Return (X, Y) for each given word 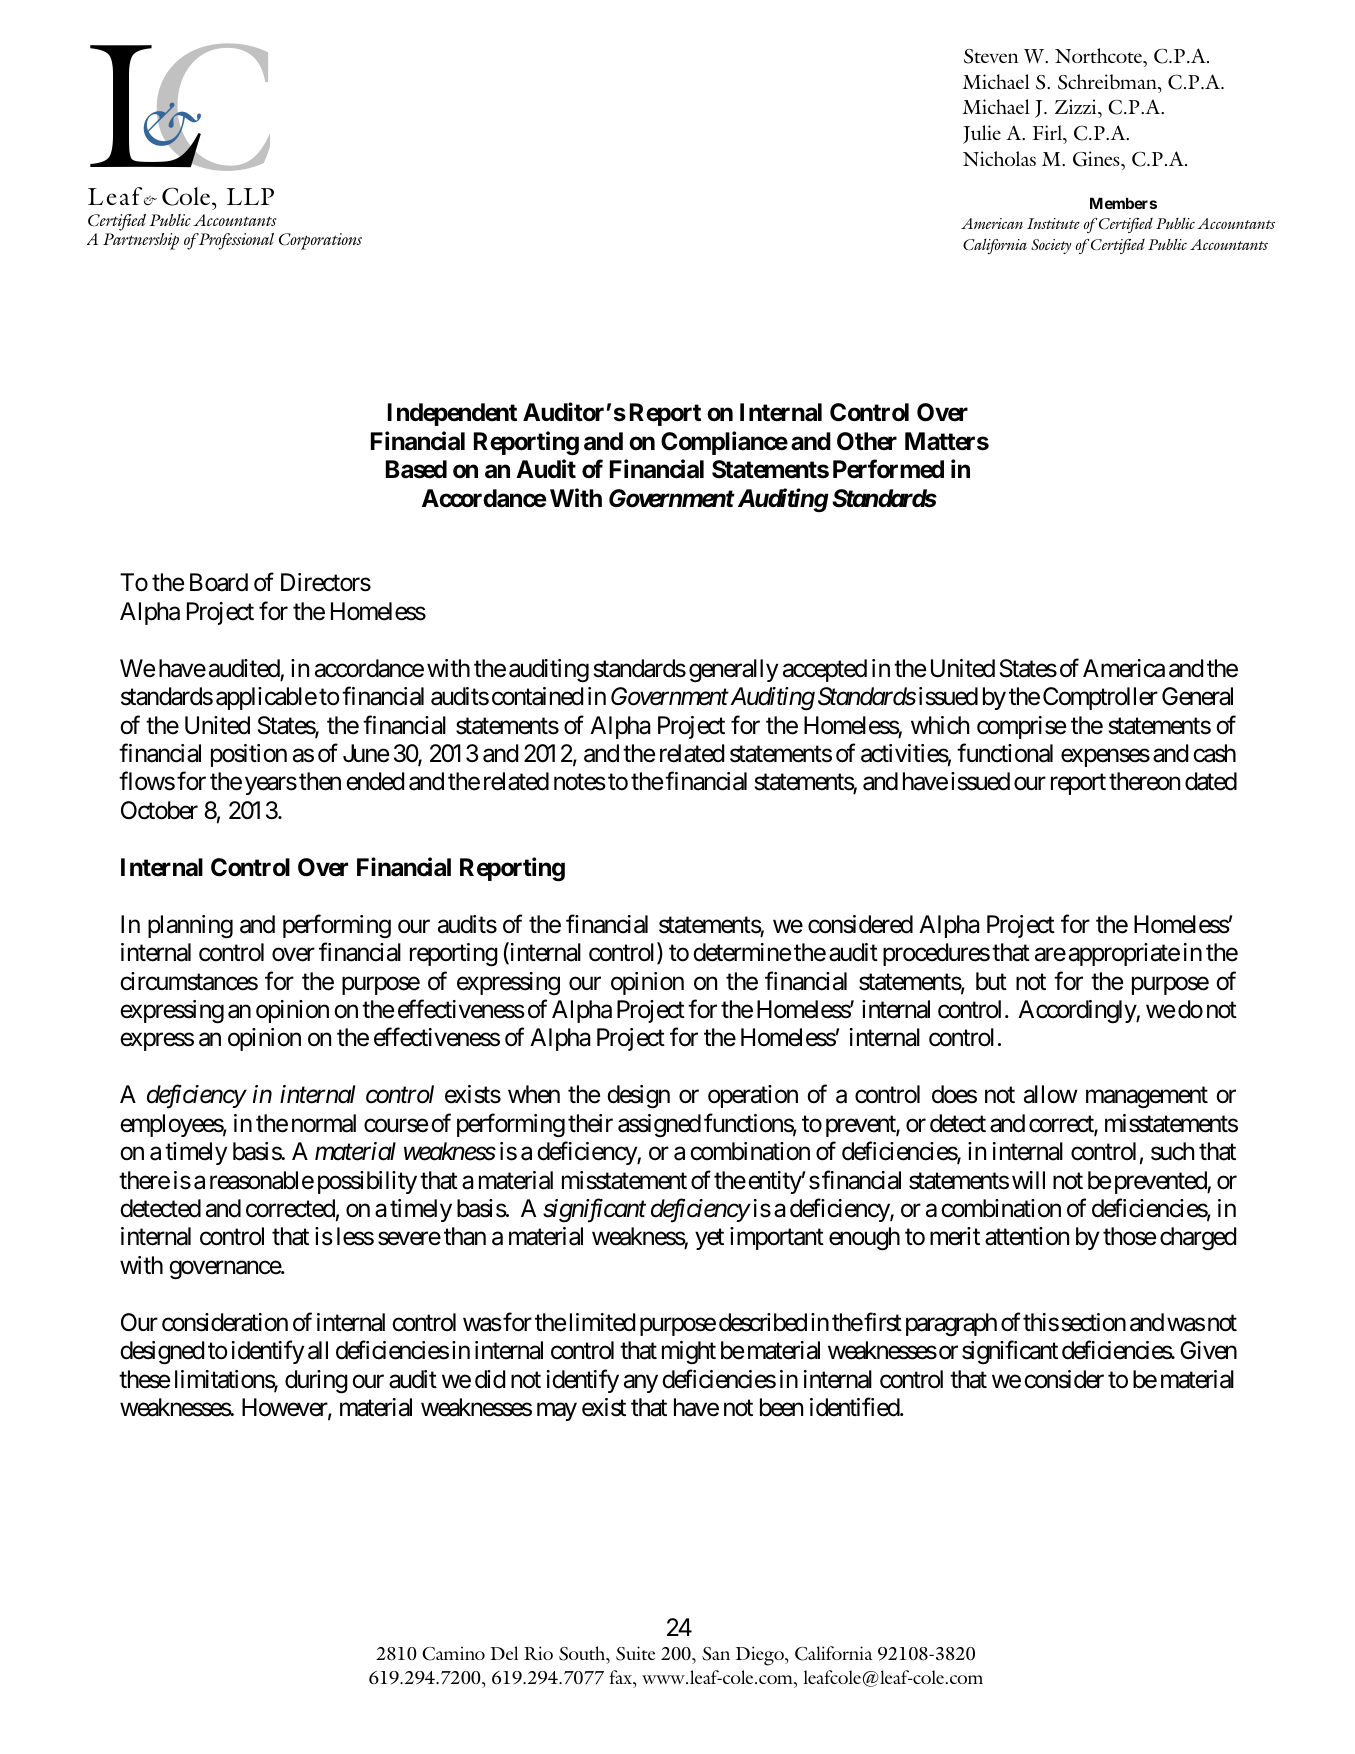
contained (537, 696)
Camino (453, 1653)
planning (190, 927)
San (716, 1654)
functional (1005, 753)
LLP (250, 196)
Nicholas (999, 158)
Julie (982, 134)
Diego (761, 1656)
